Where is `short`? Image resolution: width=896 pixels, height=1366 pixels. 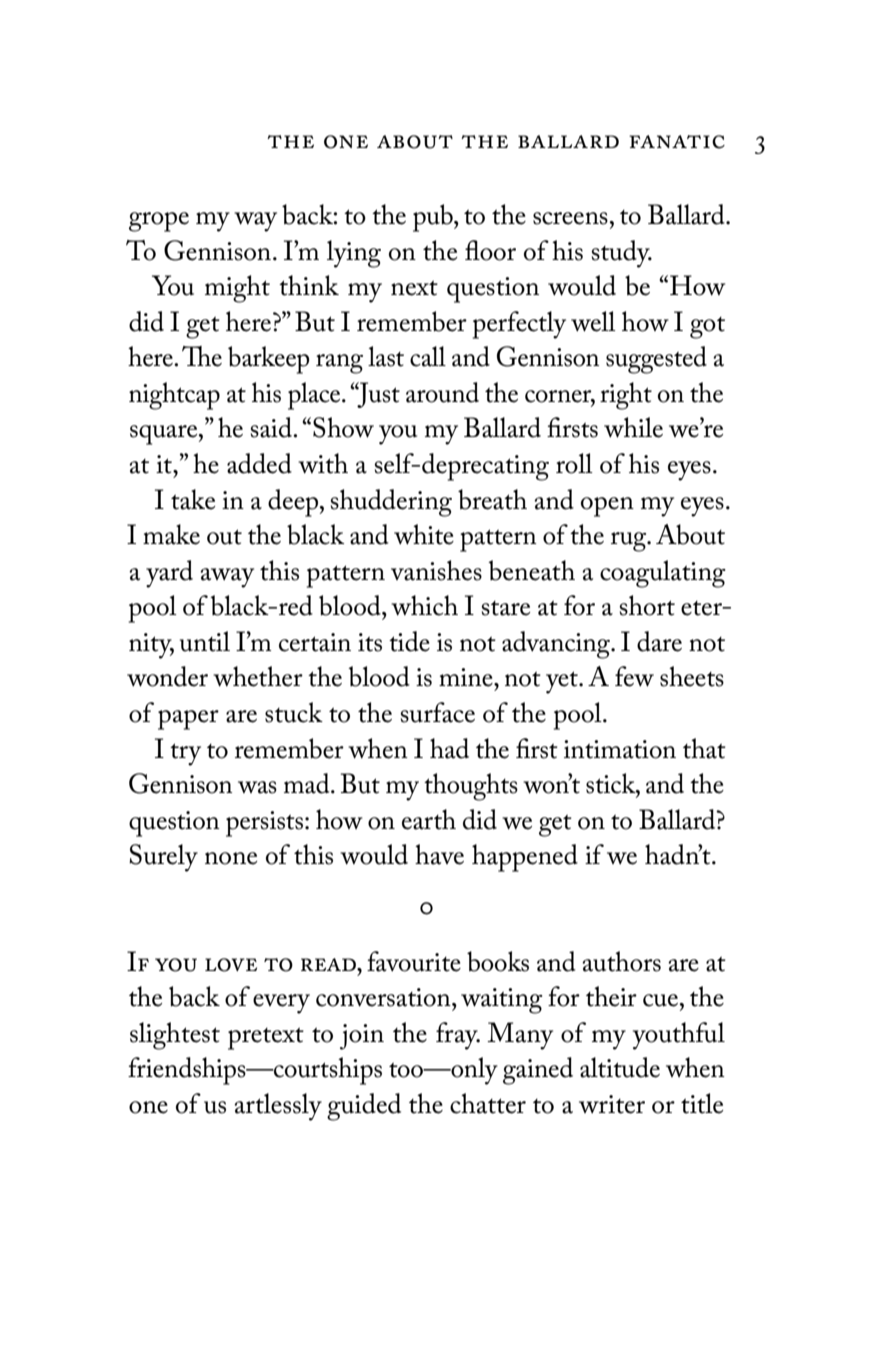 short is located at coordinates (647, 605).
